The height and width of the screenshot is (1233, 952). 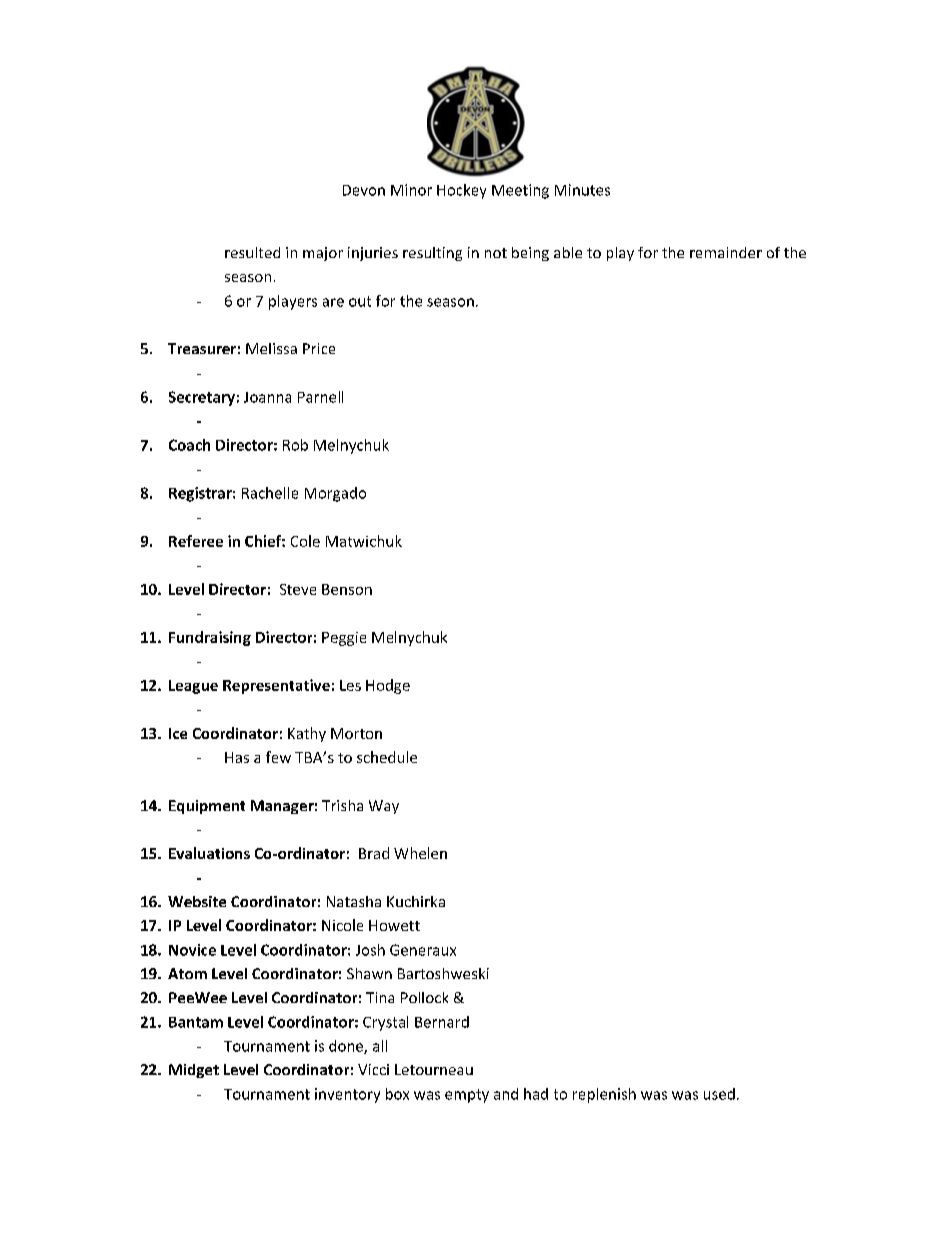 What do you see at coordinates (194, 1071) in the screenshot?
I see `Midget` at bounding box center [194, 1071].
